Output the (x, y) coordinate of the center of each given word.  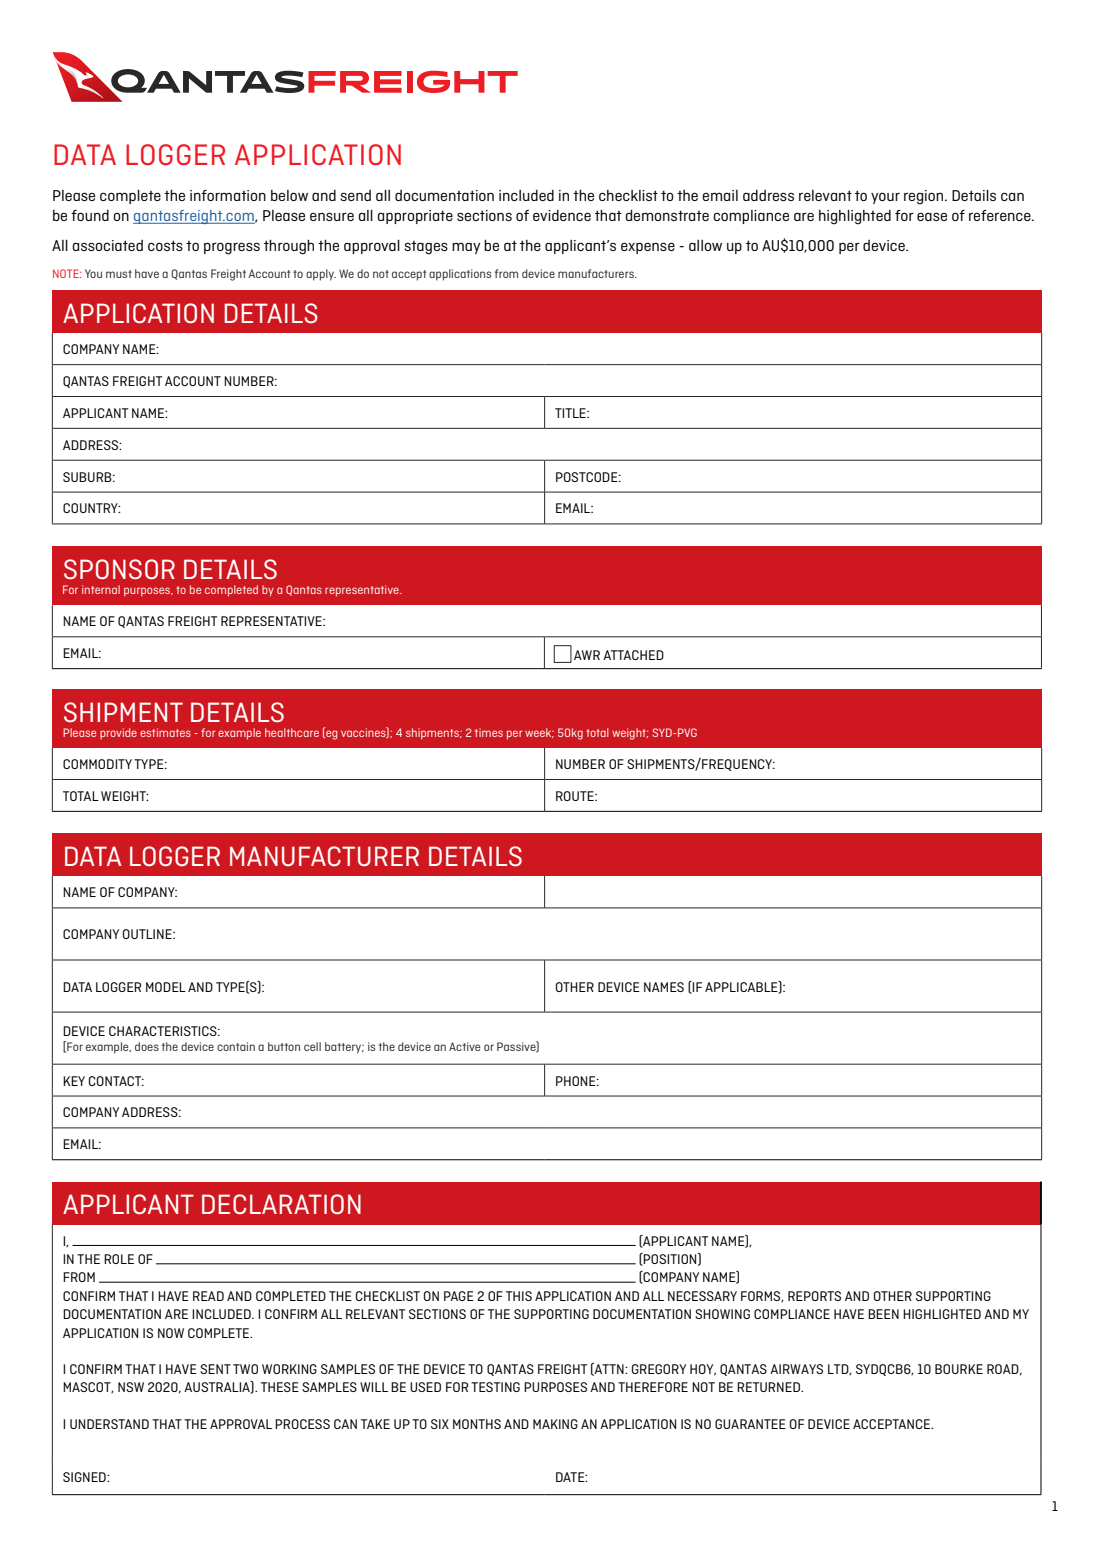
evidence (562, 215)
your (885, 198)
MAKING (555, 1424)
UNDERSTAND (109, 1424)
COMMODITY (97, 764)
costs (165, 245)
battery (344, 1048)
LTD (839, 1369)
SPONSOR (119, 569)
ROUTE (576, 796)
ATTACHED (633, 655)
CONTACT (116, 1081)
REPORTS (814, 1296)
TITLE (571, 413)
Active (464, 1046)
